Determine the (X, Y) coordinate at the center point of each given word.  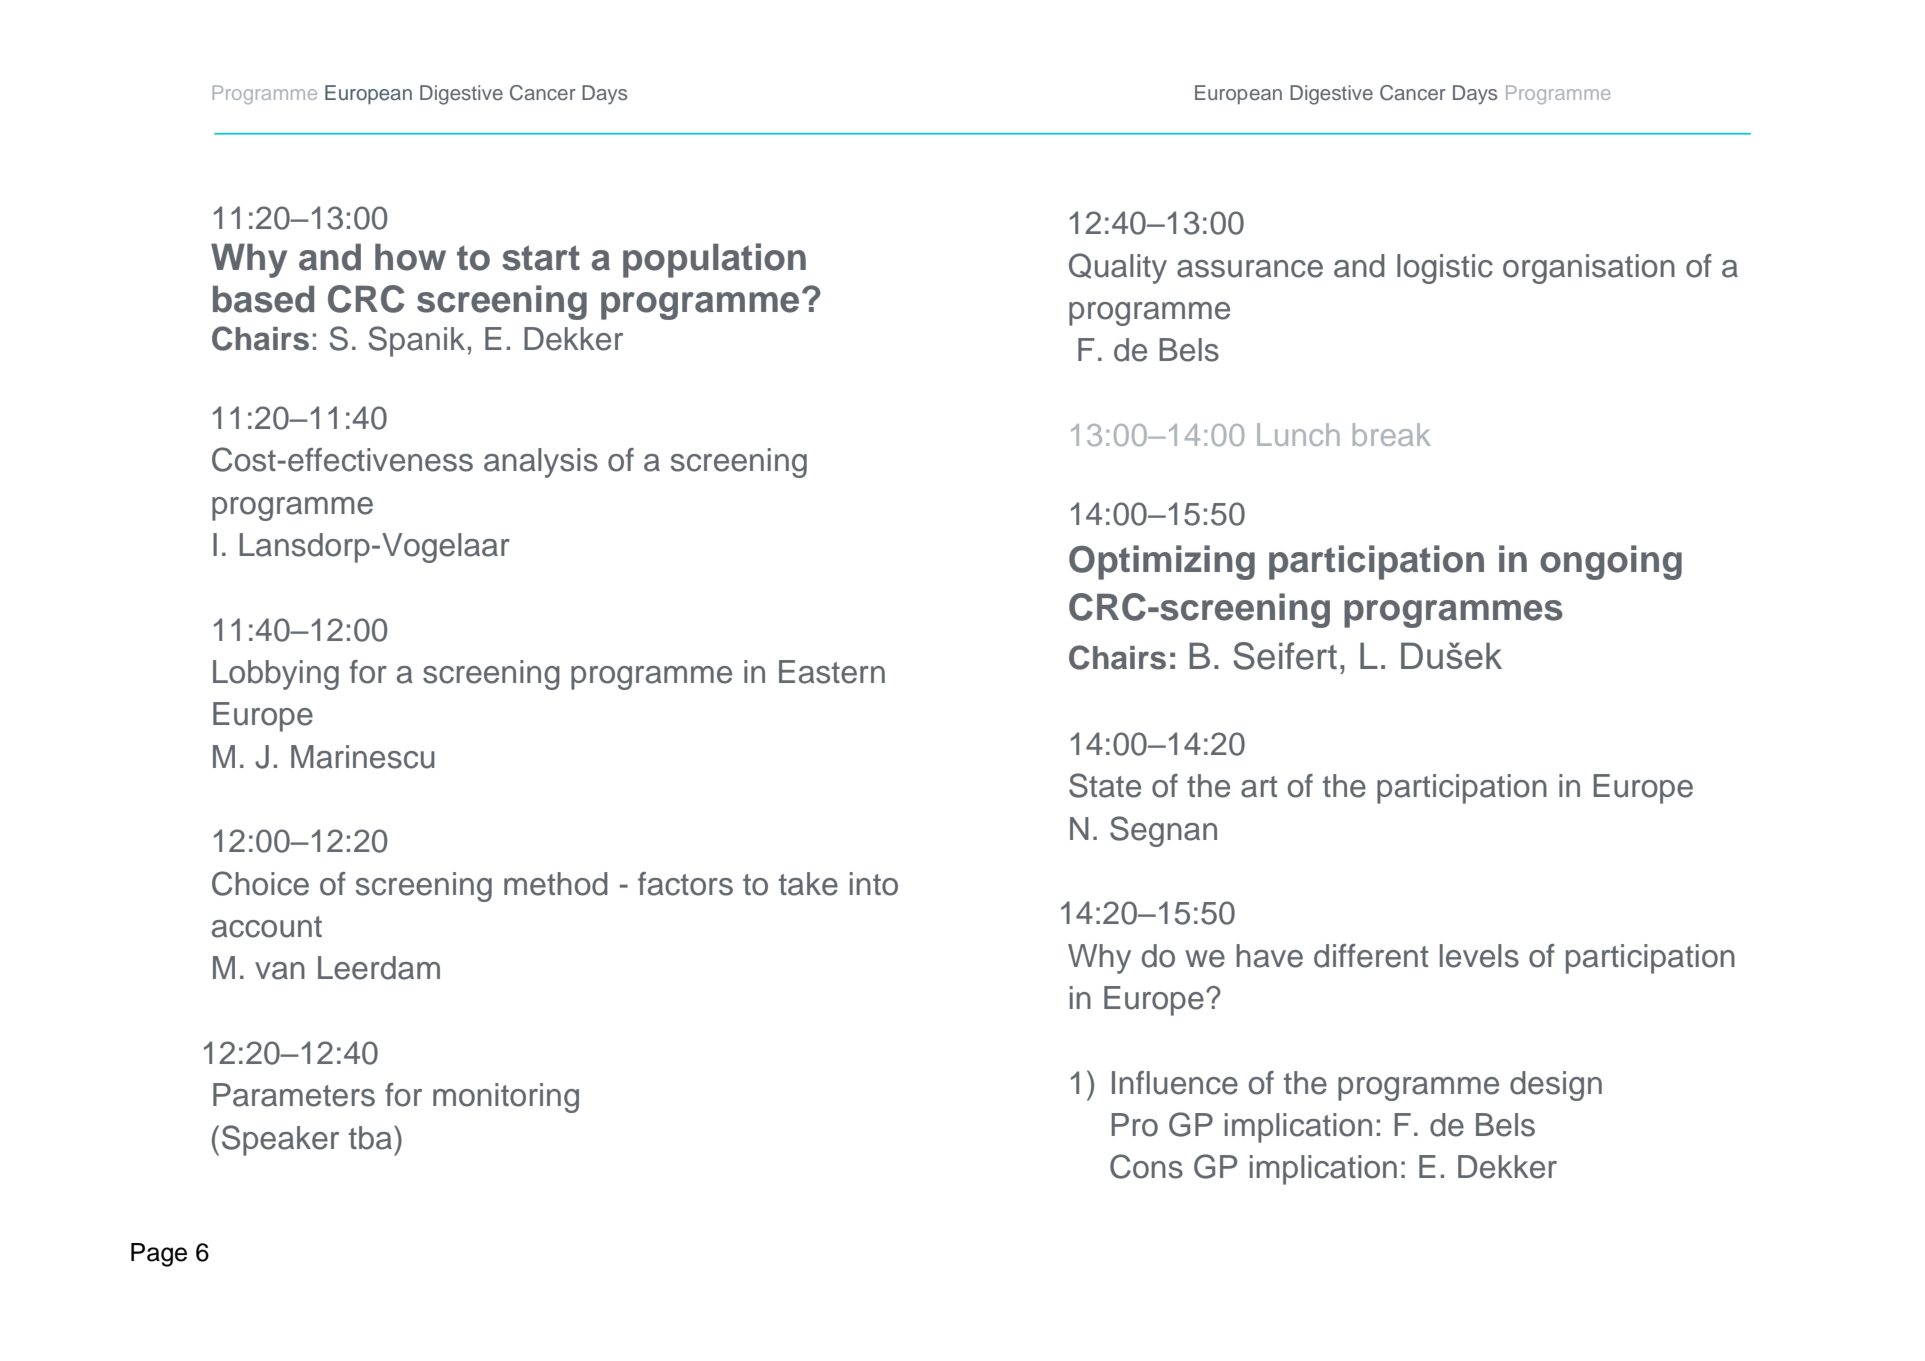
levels (1479, 956)
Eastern (832, 672)
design (1556, 1086)
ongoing (1611, 562)
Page (159, 1255)
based (263, 299)
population (714, 260)
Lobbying (276, 675)
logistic (1445, 269)
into (874, 884)
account (267, 927)
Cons (1146, 1166)
